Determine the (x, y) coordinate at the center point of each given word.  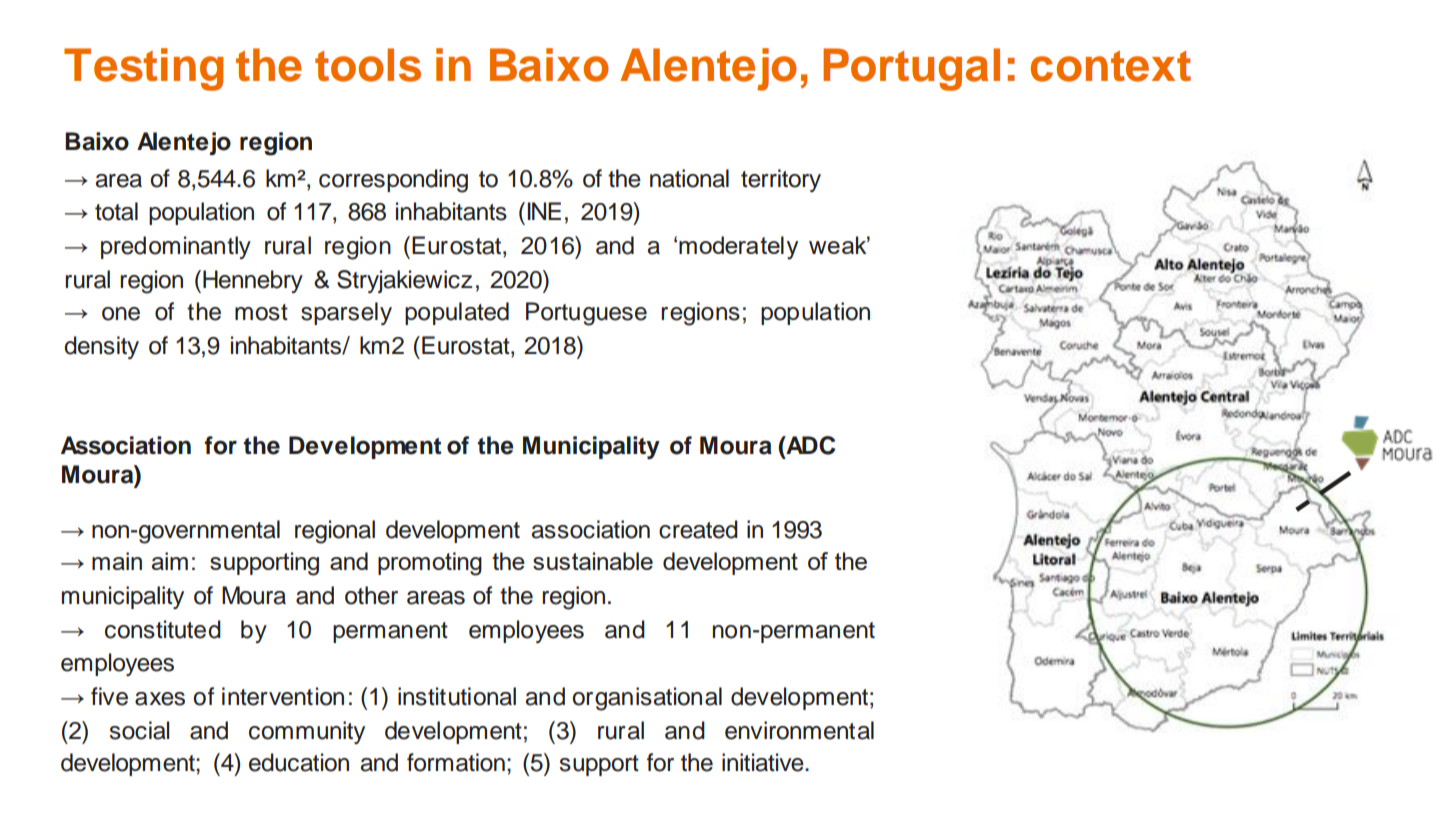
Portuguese (586, 314)
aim (170, 561)
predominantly (176, 247)
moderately (738, 248)
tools (368, 65)
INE (544, 211)
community (307, 732)
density (101, 347)
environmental (799, 730)
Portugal (911, 69)
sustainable (593, 561)
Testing (143, 69)
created (698, 529)
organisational (647, 699)
